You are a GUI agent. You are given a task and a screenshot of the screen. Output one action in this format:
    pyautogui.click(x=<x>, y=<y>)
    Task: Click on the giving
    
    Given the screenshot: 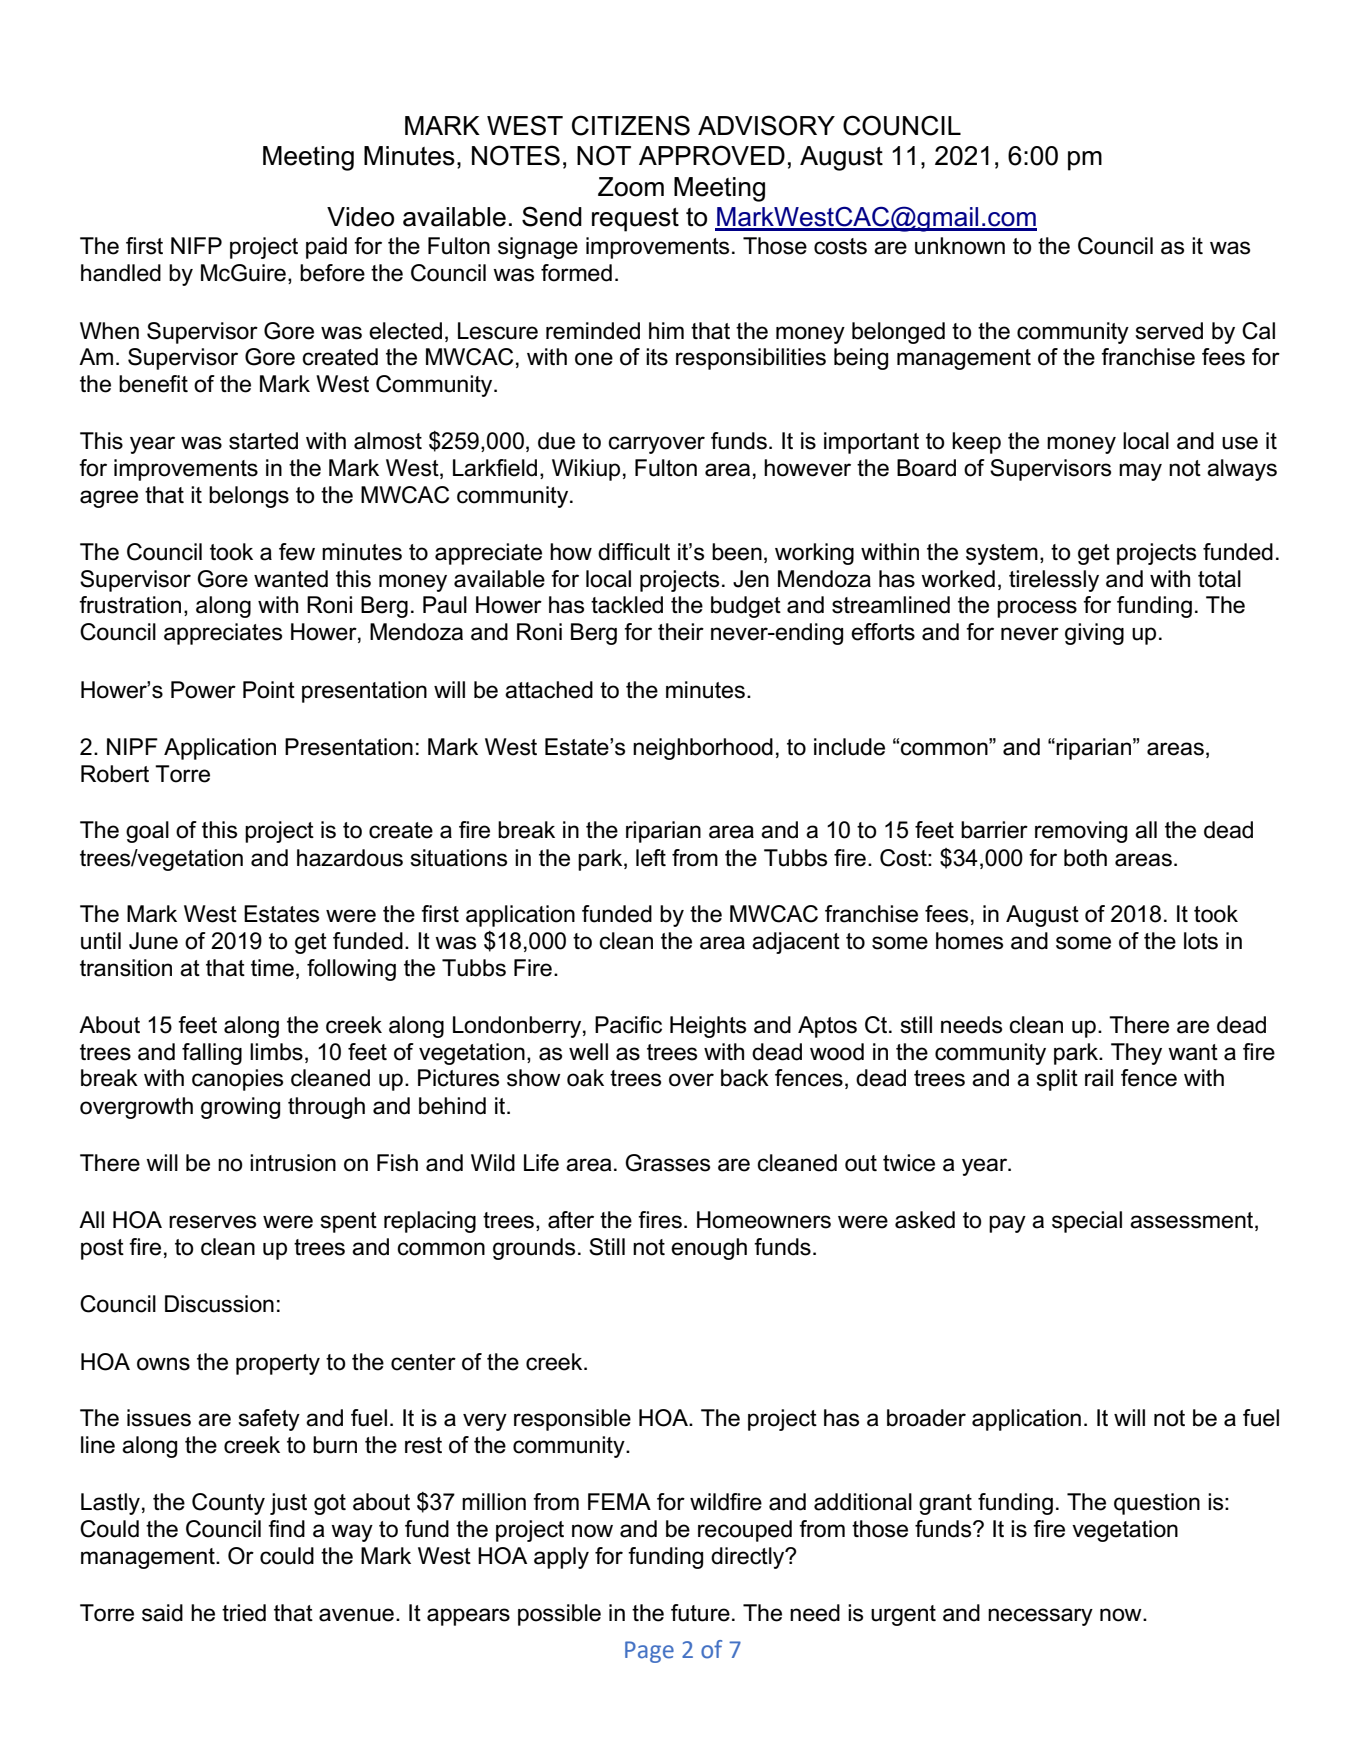 What is the action you would take?
    pyautogui.click(x=1094, y=634)
